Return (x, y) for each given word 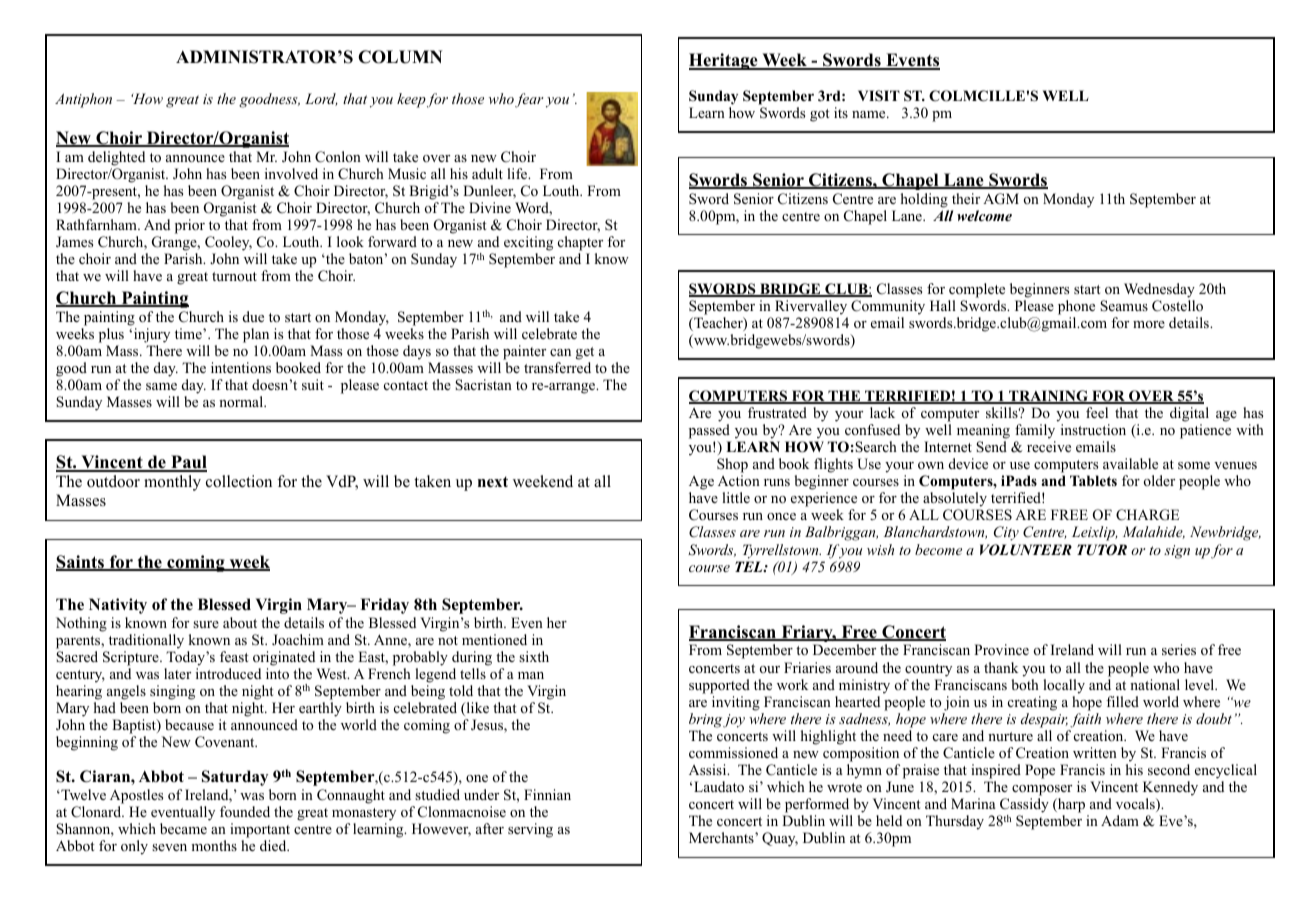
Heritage (724, 61)
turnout (234, 276)
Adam (1120, 820)
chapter (580, 243)
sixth (534, 656)
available (1130, 463)
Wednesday (1159, 290)
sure (206, 624)
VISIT (879, 96)
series (1179, 649)
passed (709, 431)
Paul (188, 463)
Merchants (722, 837)
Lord (321, 99)
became (183, 828)
